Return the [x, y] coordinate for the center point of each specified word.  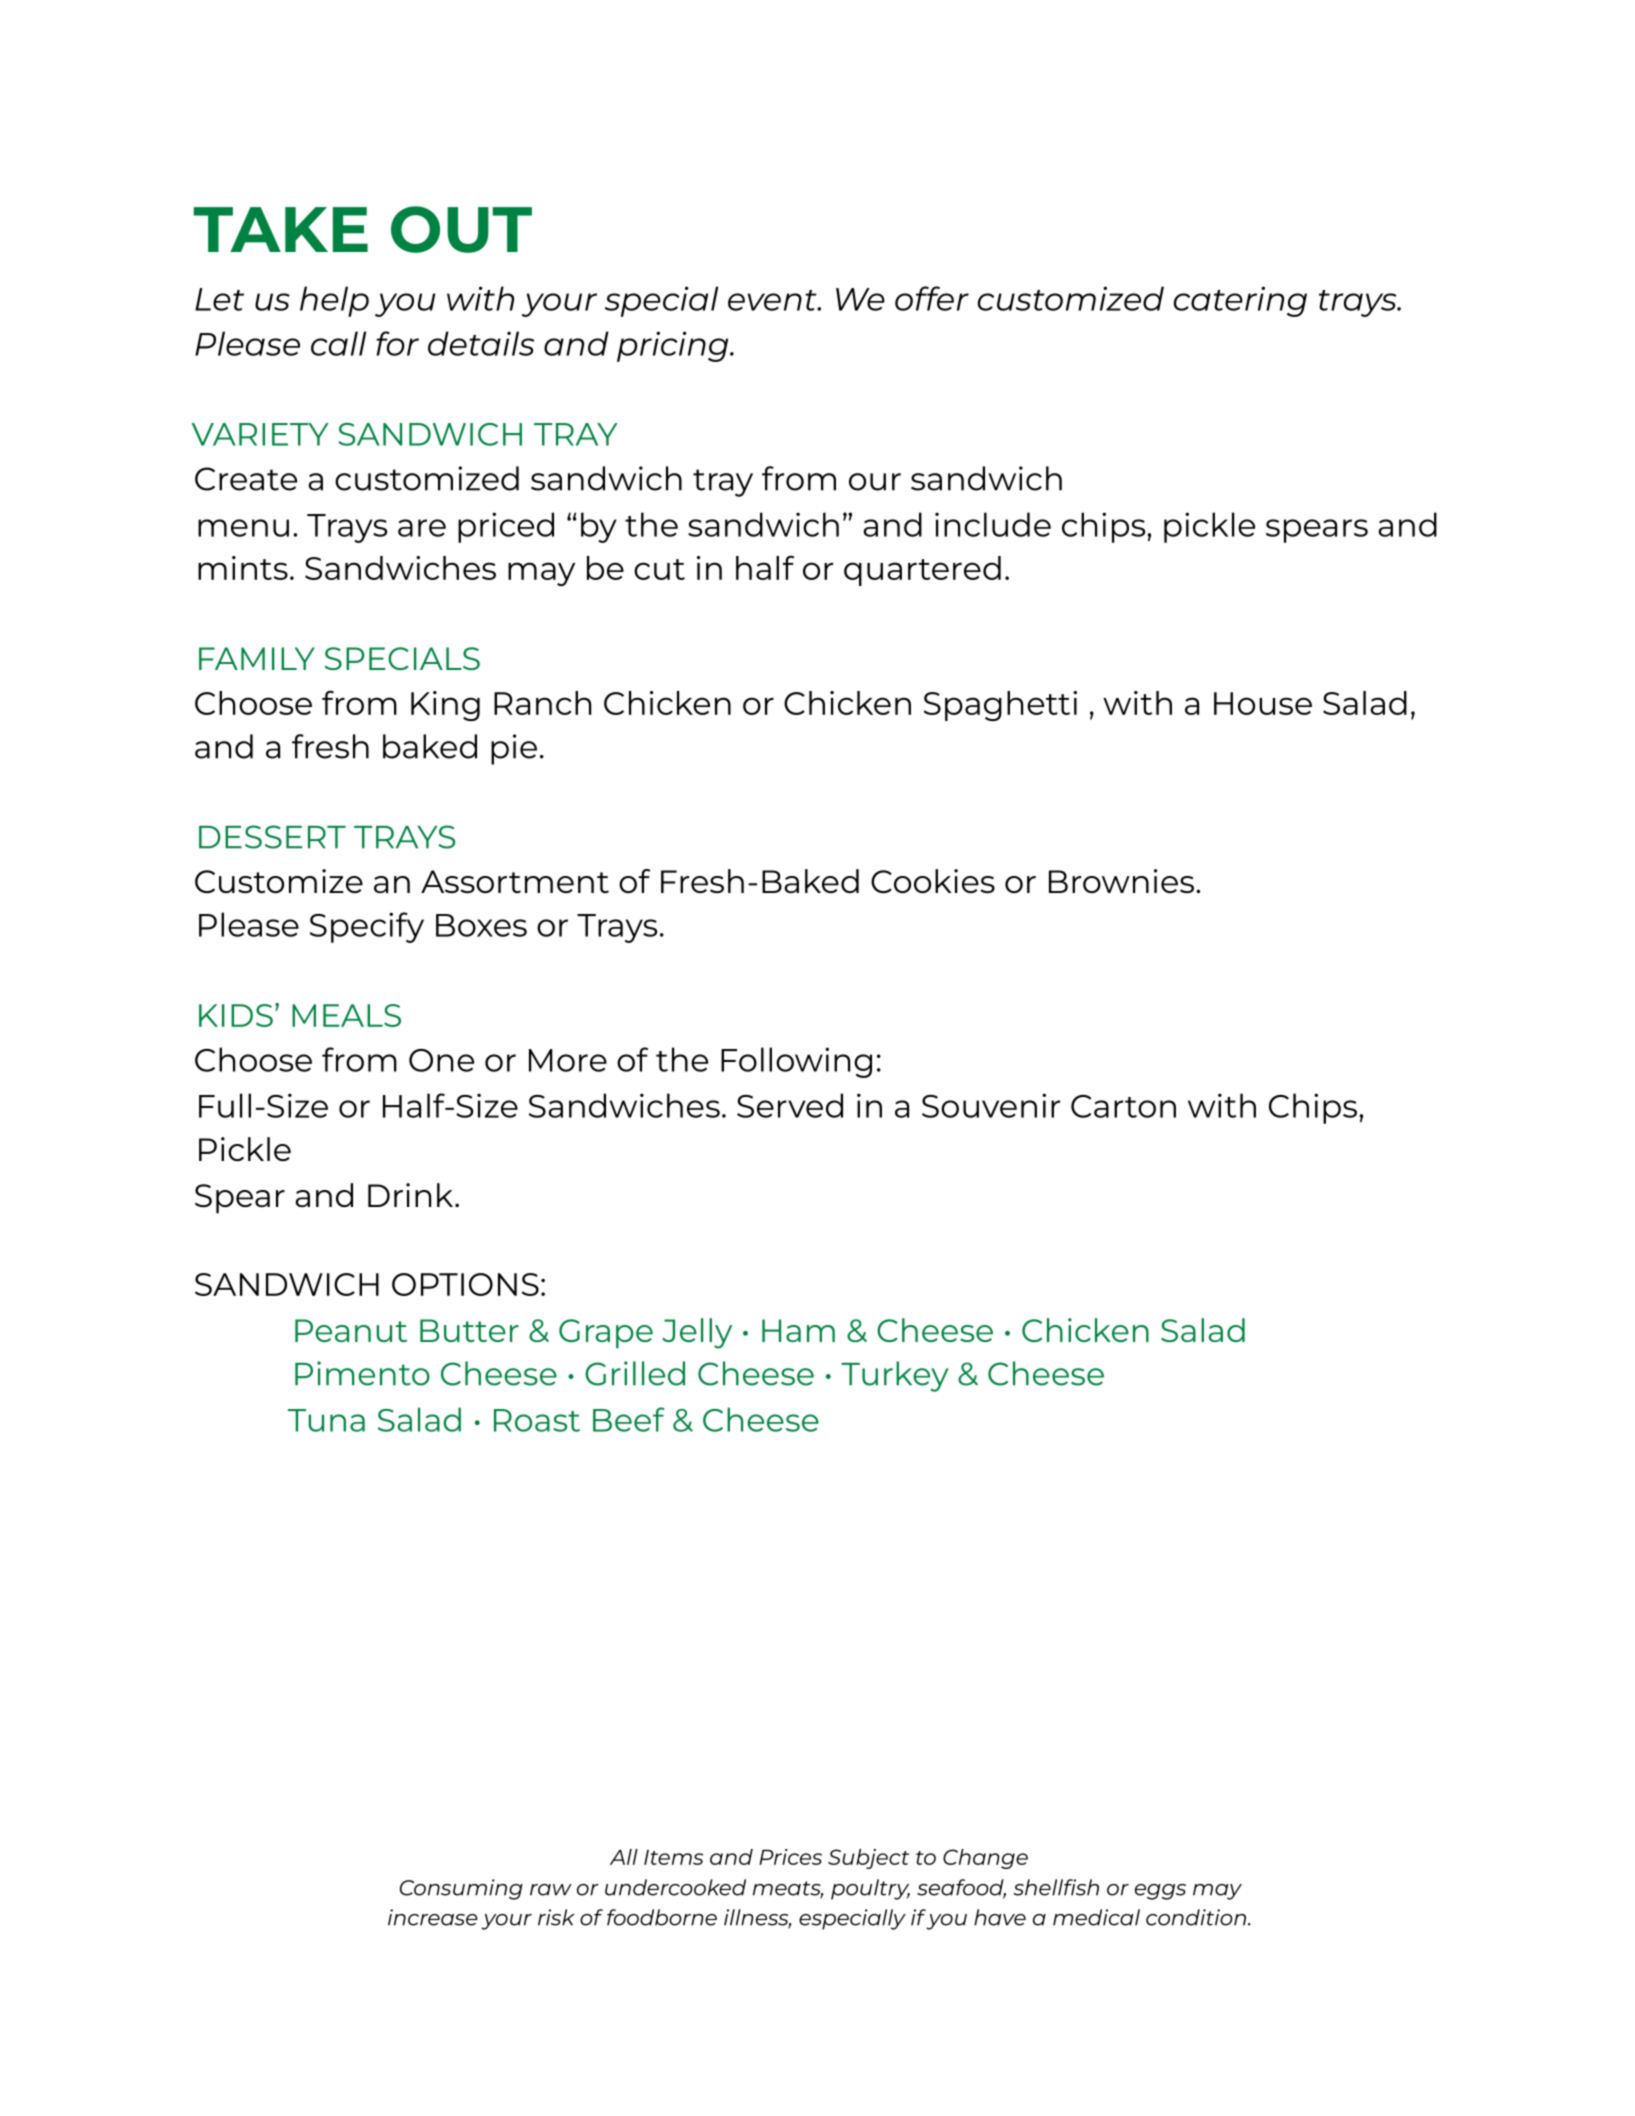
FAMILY [257, 658]
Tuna [326, 1420]
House [1263, 703]
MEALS [346, 1015]
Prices [790, 1857]
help [334, 301]
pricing [674, 346]
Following [796, 1062]
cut [659, 569]
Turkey [895, 1376]
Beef [629, 1419]
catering [1240, 301]
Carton [1123, 1106]
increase [433, 1917]
